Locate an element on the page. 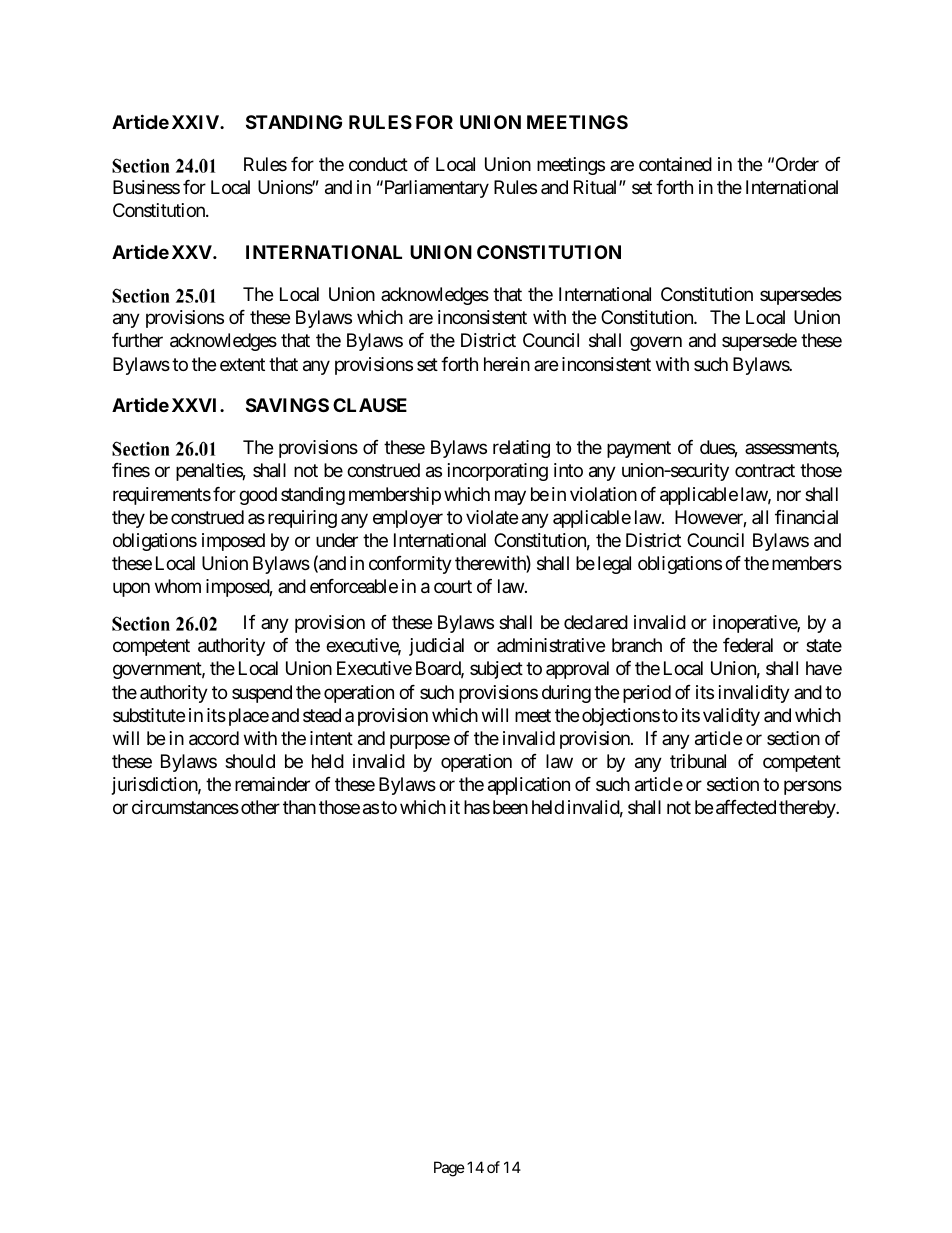  contract is located at coordinates (765, 471).
